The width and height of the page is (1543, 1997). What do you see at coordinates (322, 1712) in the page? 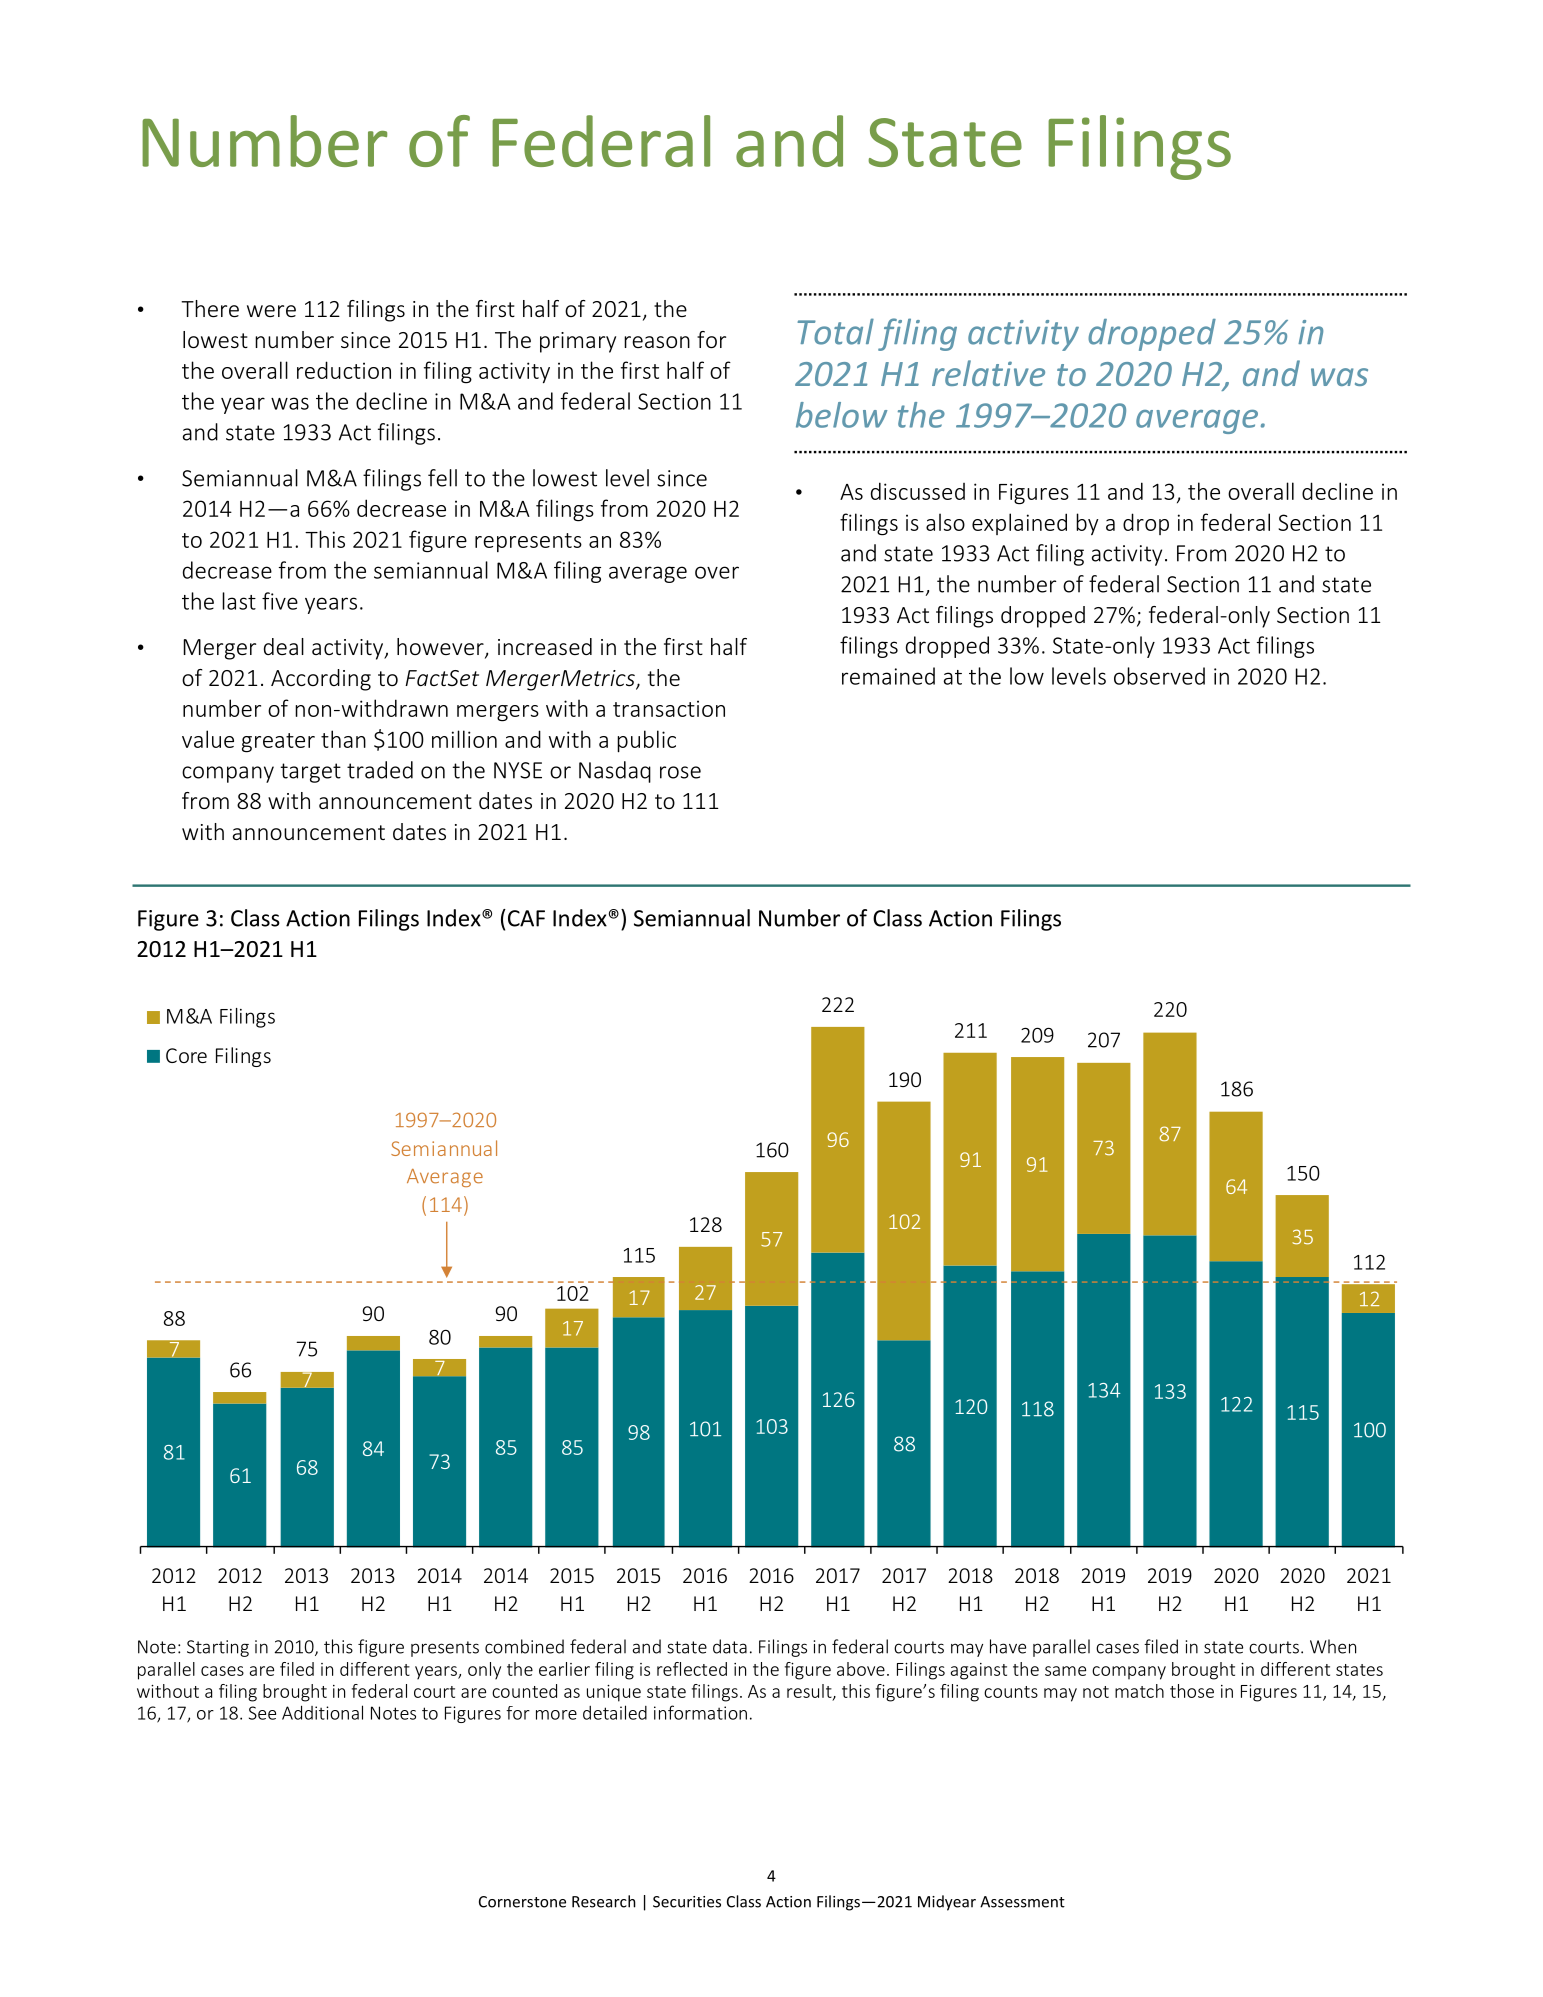
I see `Additional` at bounding box center [322, 1712].
